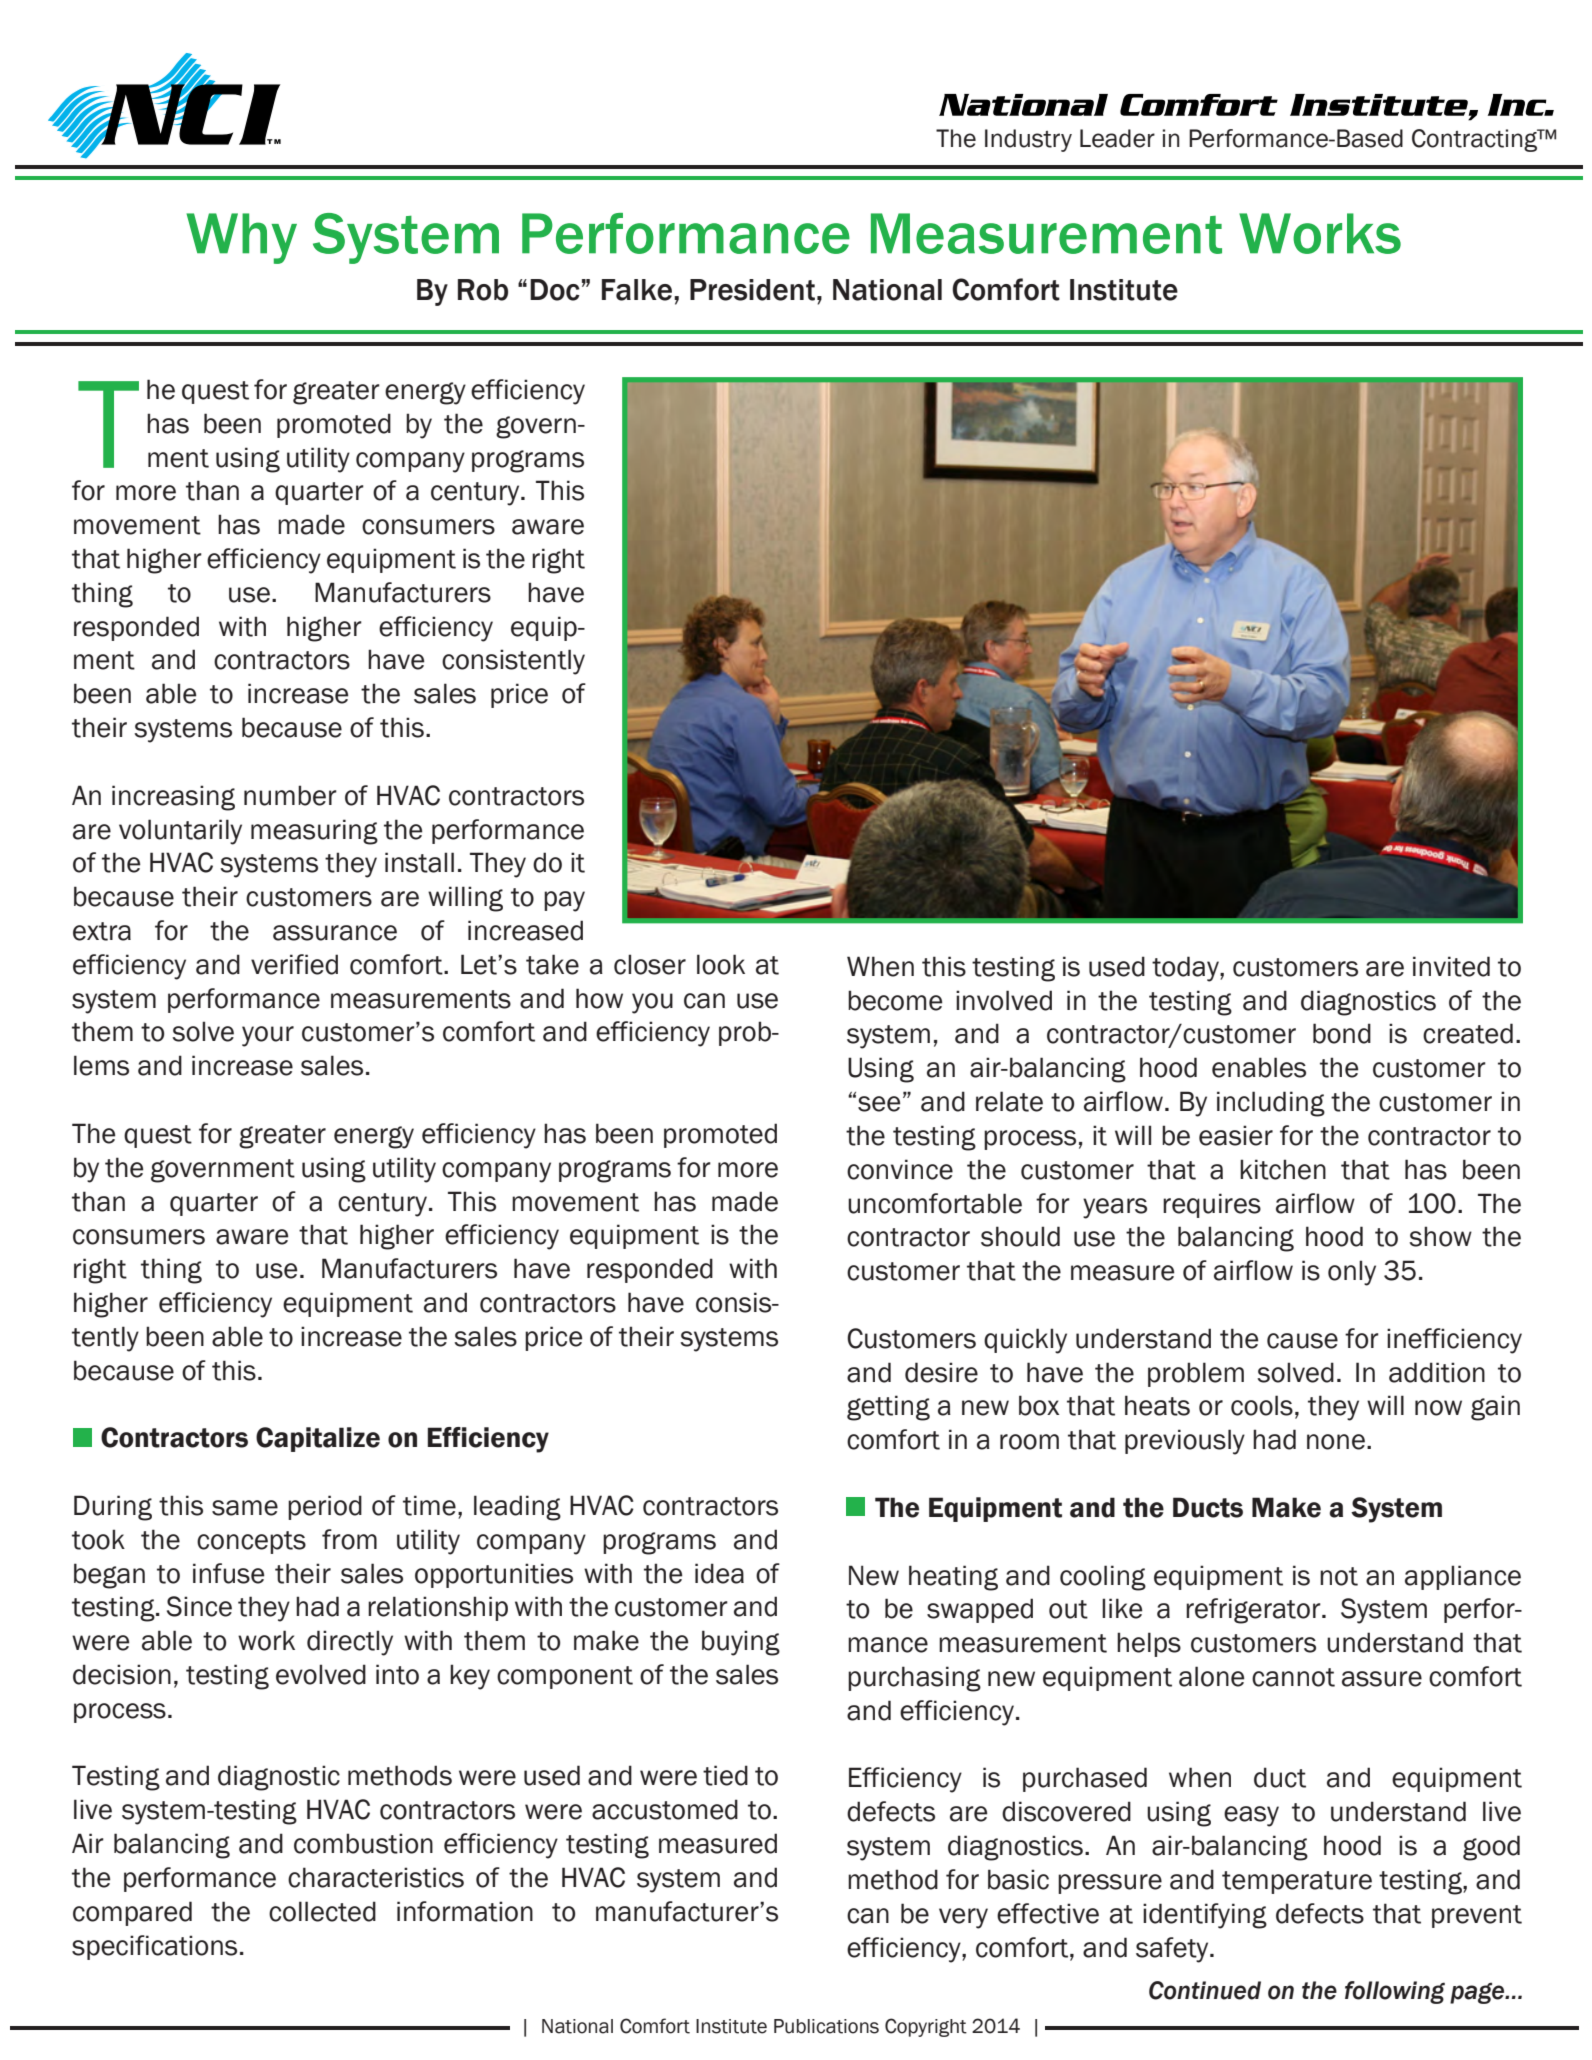 The height and width of the screenshot is (2060, 1592). I want to click on pay, so click(564, 901).
